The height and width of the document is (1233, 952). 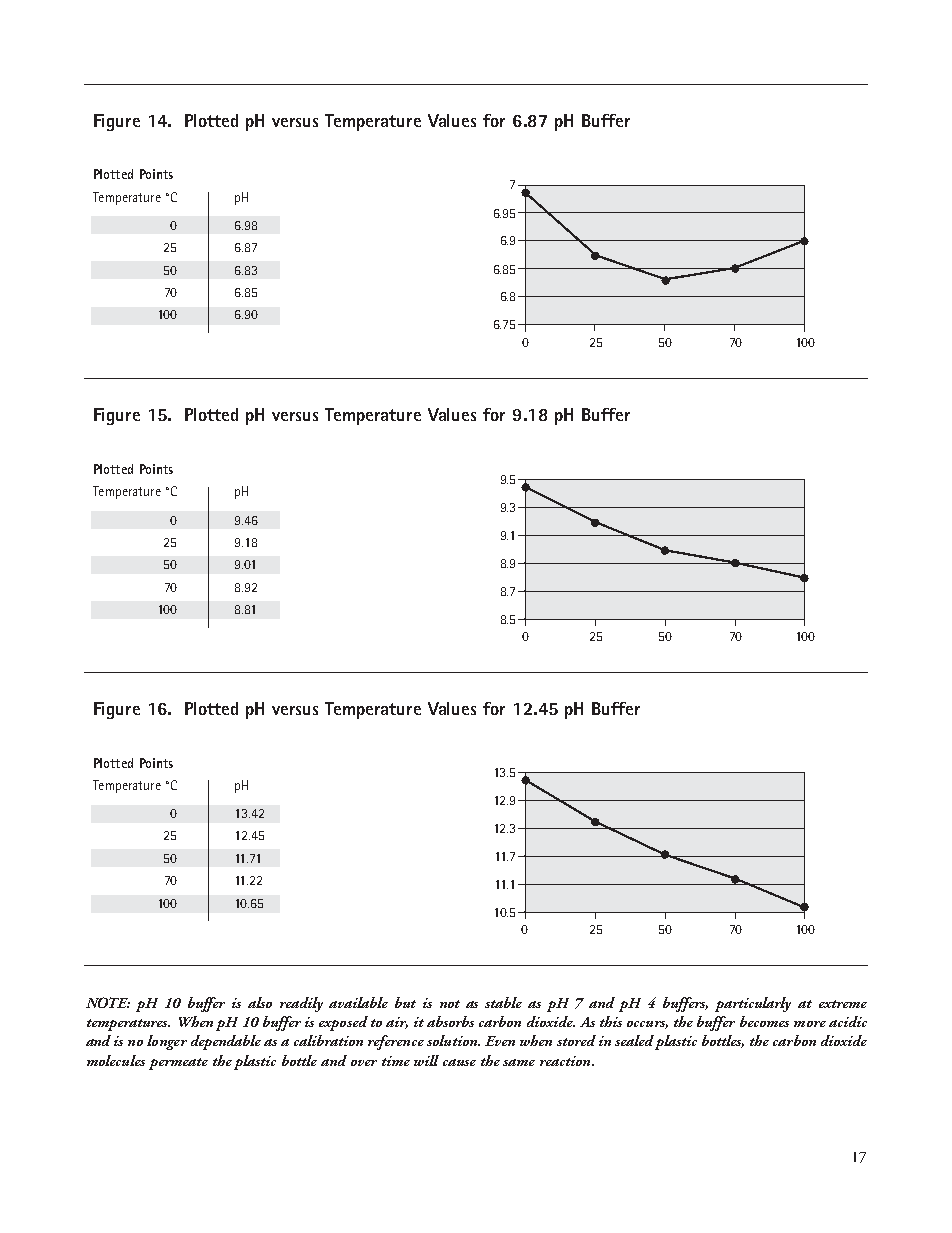 What do you see at coordinates (634, 1040) in the document?
I see `sealed` at bounding box center [634, 1040].
